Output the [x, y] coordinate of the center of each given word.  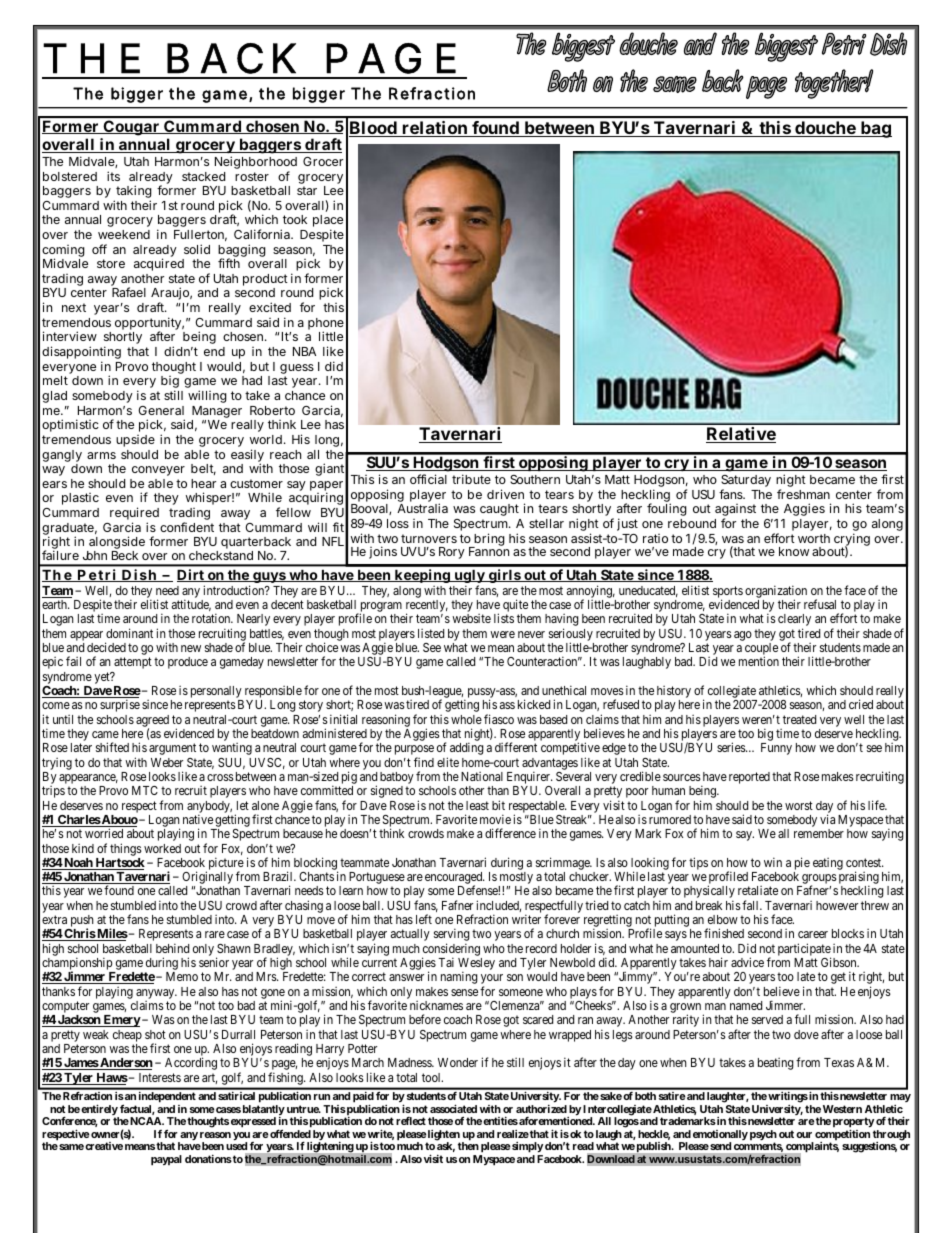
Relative [741, 435]
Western [842, 1109]
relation [435, 129]
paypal [166, 1160]
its [113, 176]
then [468, 1146]
